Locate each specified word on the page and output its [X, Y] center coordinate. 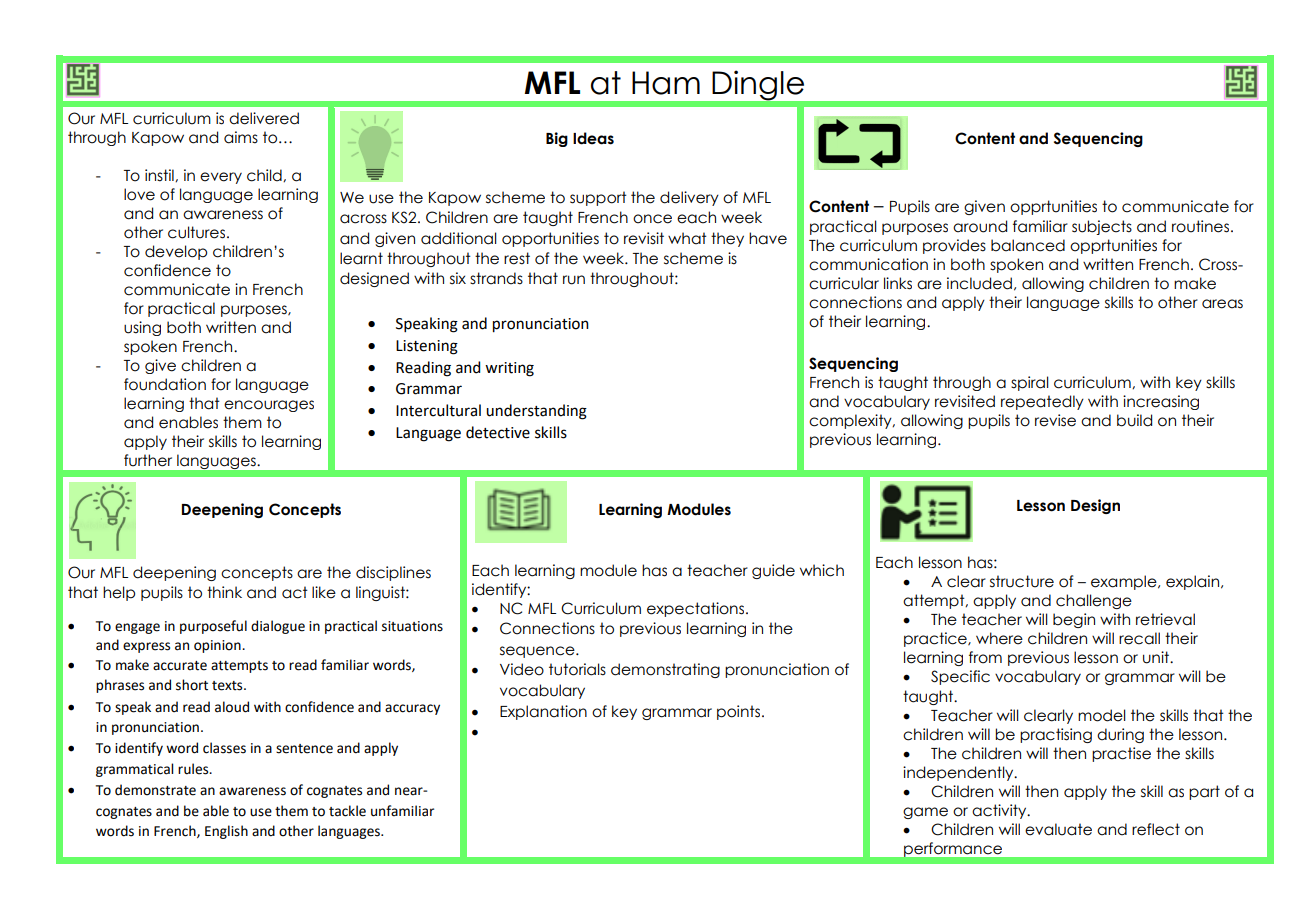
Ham [666, 83]
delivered [264, 118]
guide [773, 571]
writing [509, 369]
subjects [1102, 227]
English [226, 832]
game [925, 813]
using [142, 328]
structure [1022, 581]
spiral [1030, 383]
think [224, 592]
